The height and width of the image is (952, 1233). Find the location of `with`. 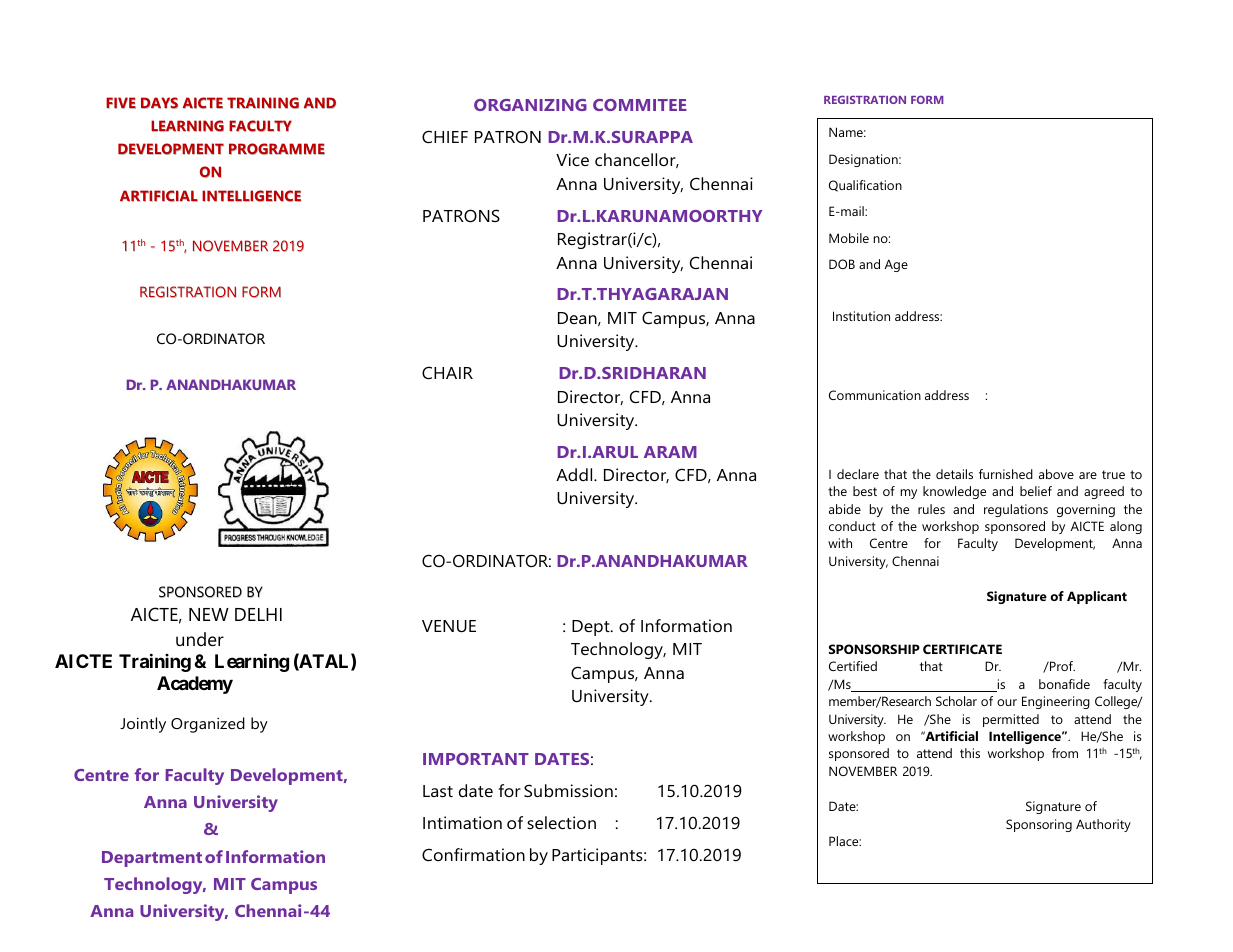

with is located at coordinates (840, 543).
